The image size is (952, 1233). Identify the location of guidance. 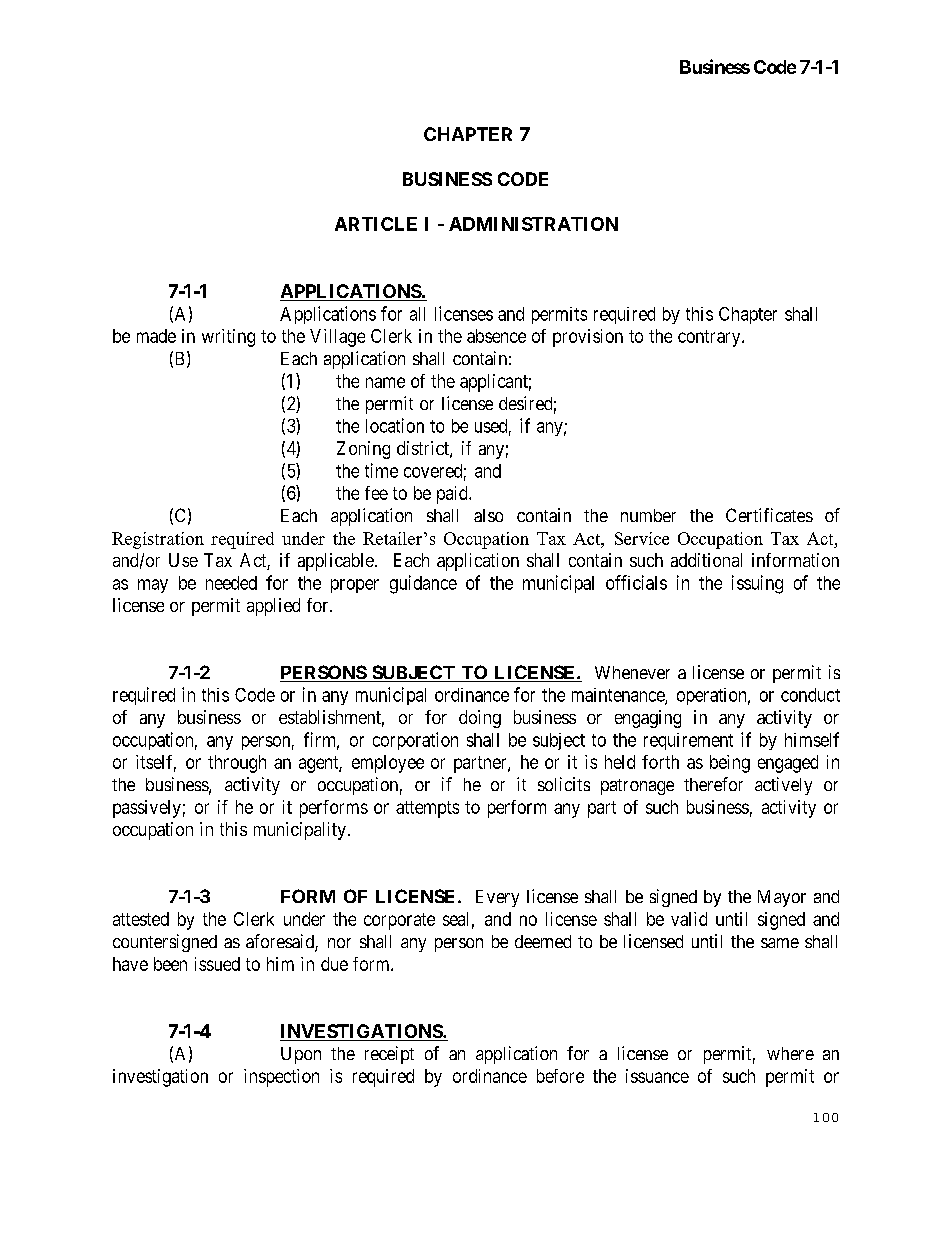
(423, 584).
